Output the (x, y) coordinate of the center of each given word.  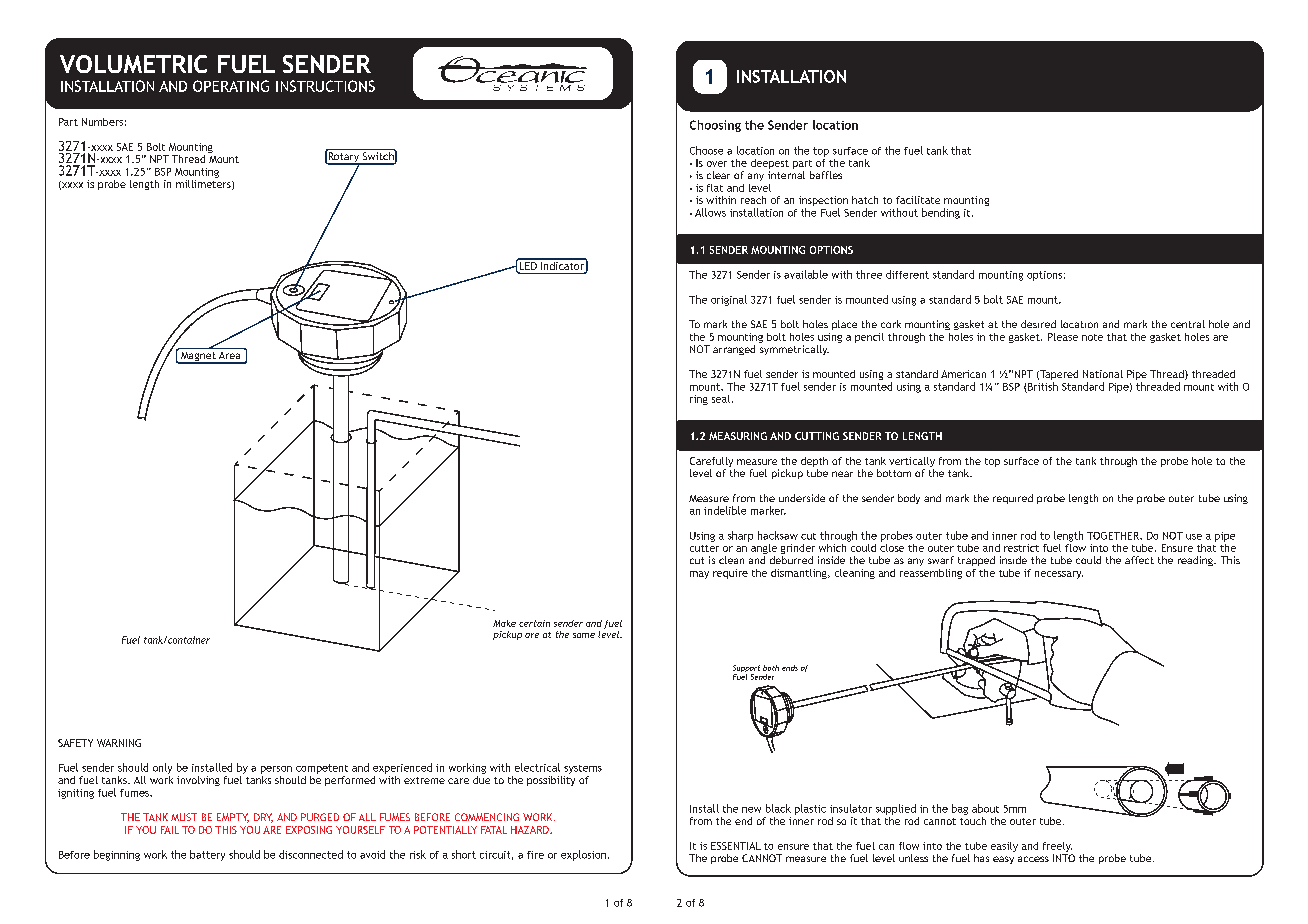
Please (1063, 337)
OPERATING (231, 86)
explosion (583, 855)
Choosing (715, 126)
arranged (734, 350)
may (699, 575)
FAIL (170, 830)
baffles (826, 175)
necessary (1059, 575)
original (729, 300)
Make (504, 623)
